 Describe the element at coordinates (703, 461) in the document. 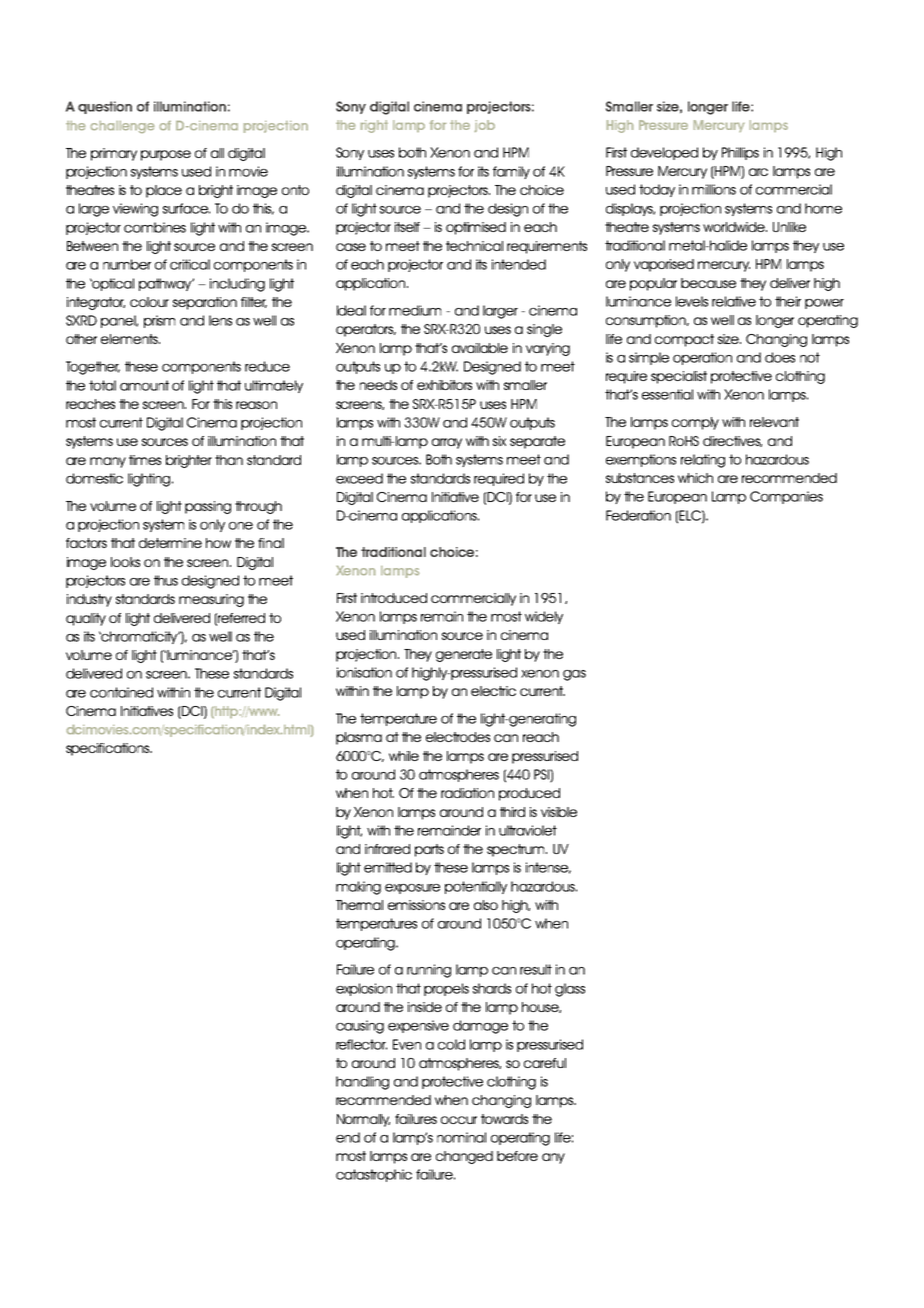

I see `relating` at that location.
